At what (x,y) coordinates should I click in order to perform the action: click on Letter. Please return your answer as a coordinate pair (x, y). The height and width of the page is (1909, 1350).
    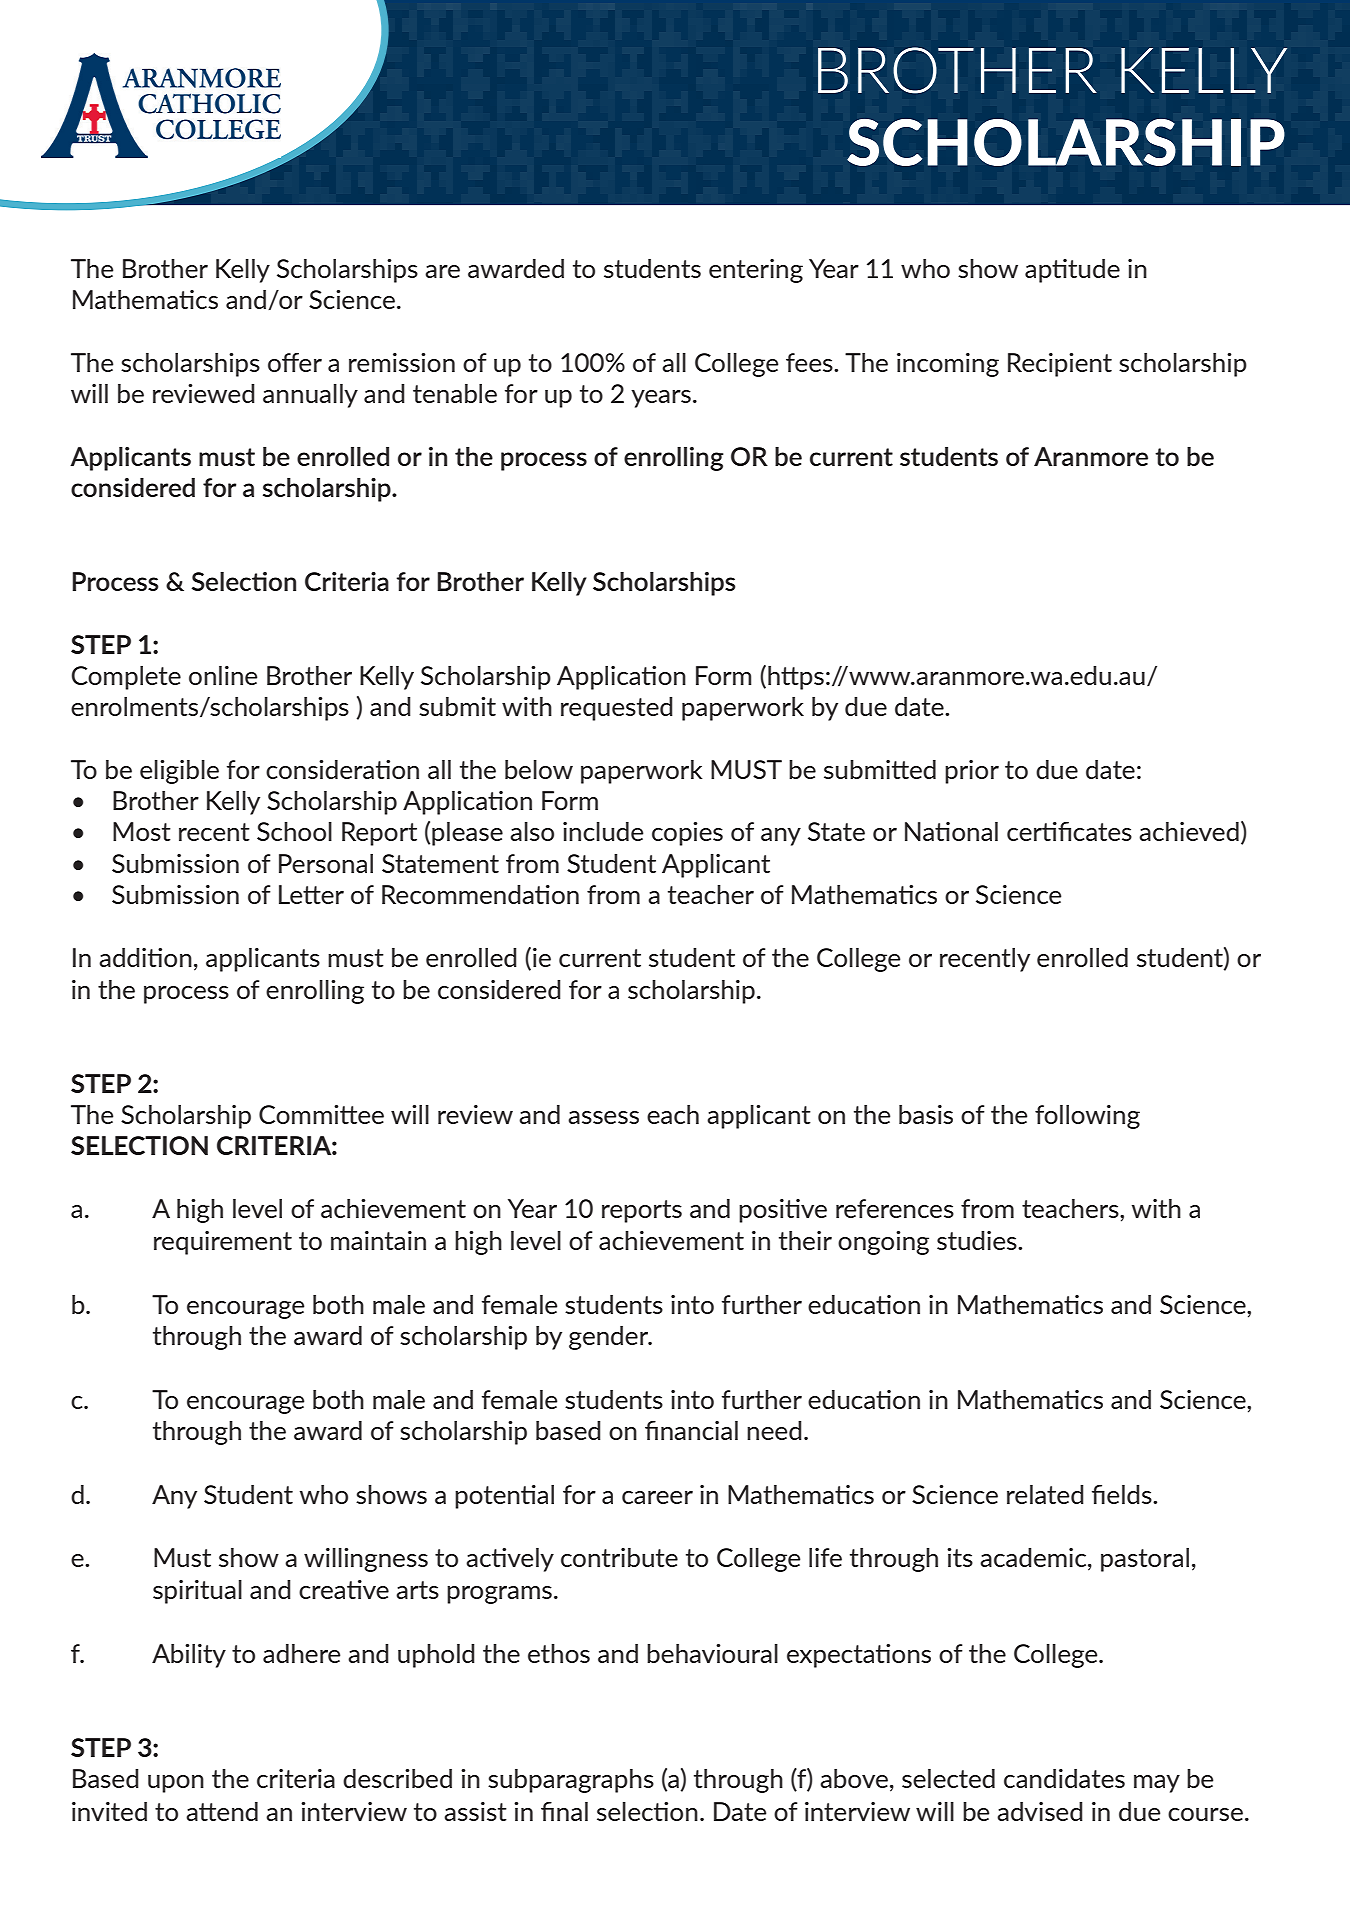
    Looking at the image, I should click on (311, 894).
